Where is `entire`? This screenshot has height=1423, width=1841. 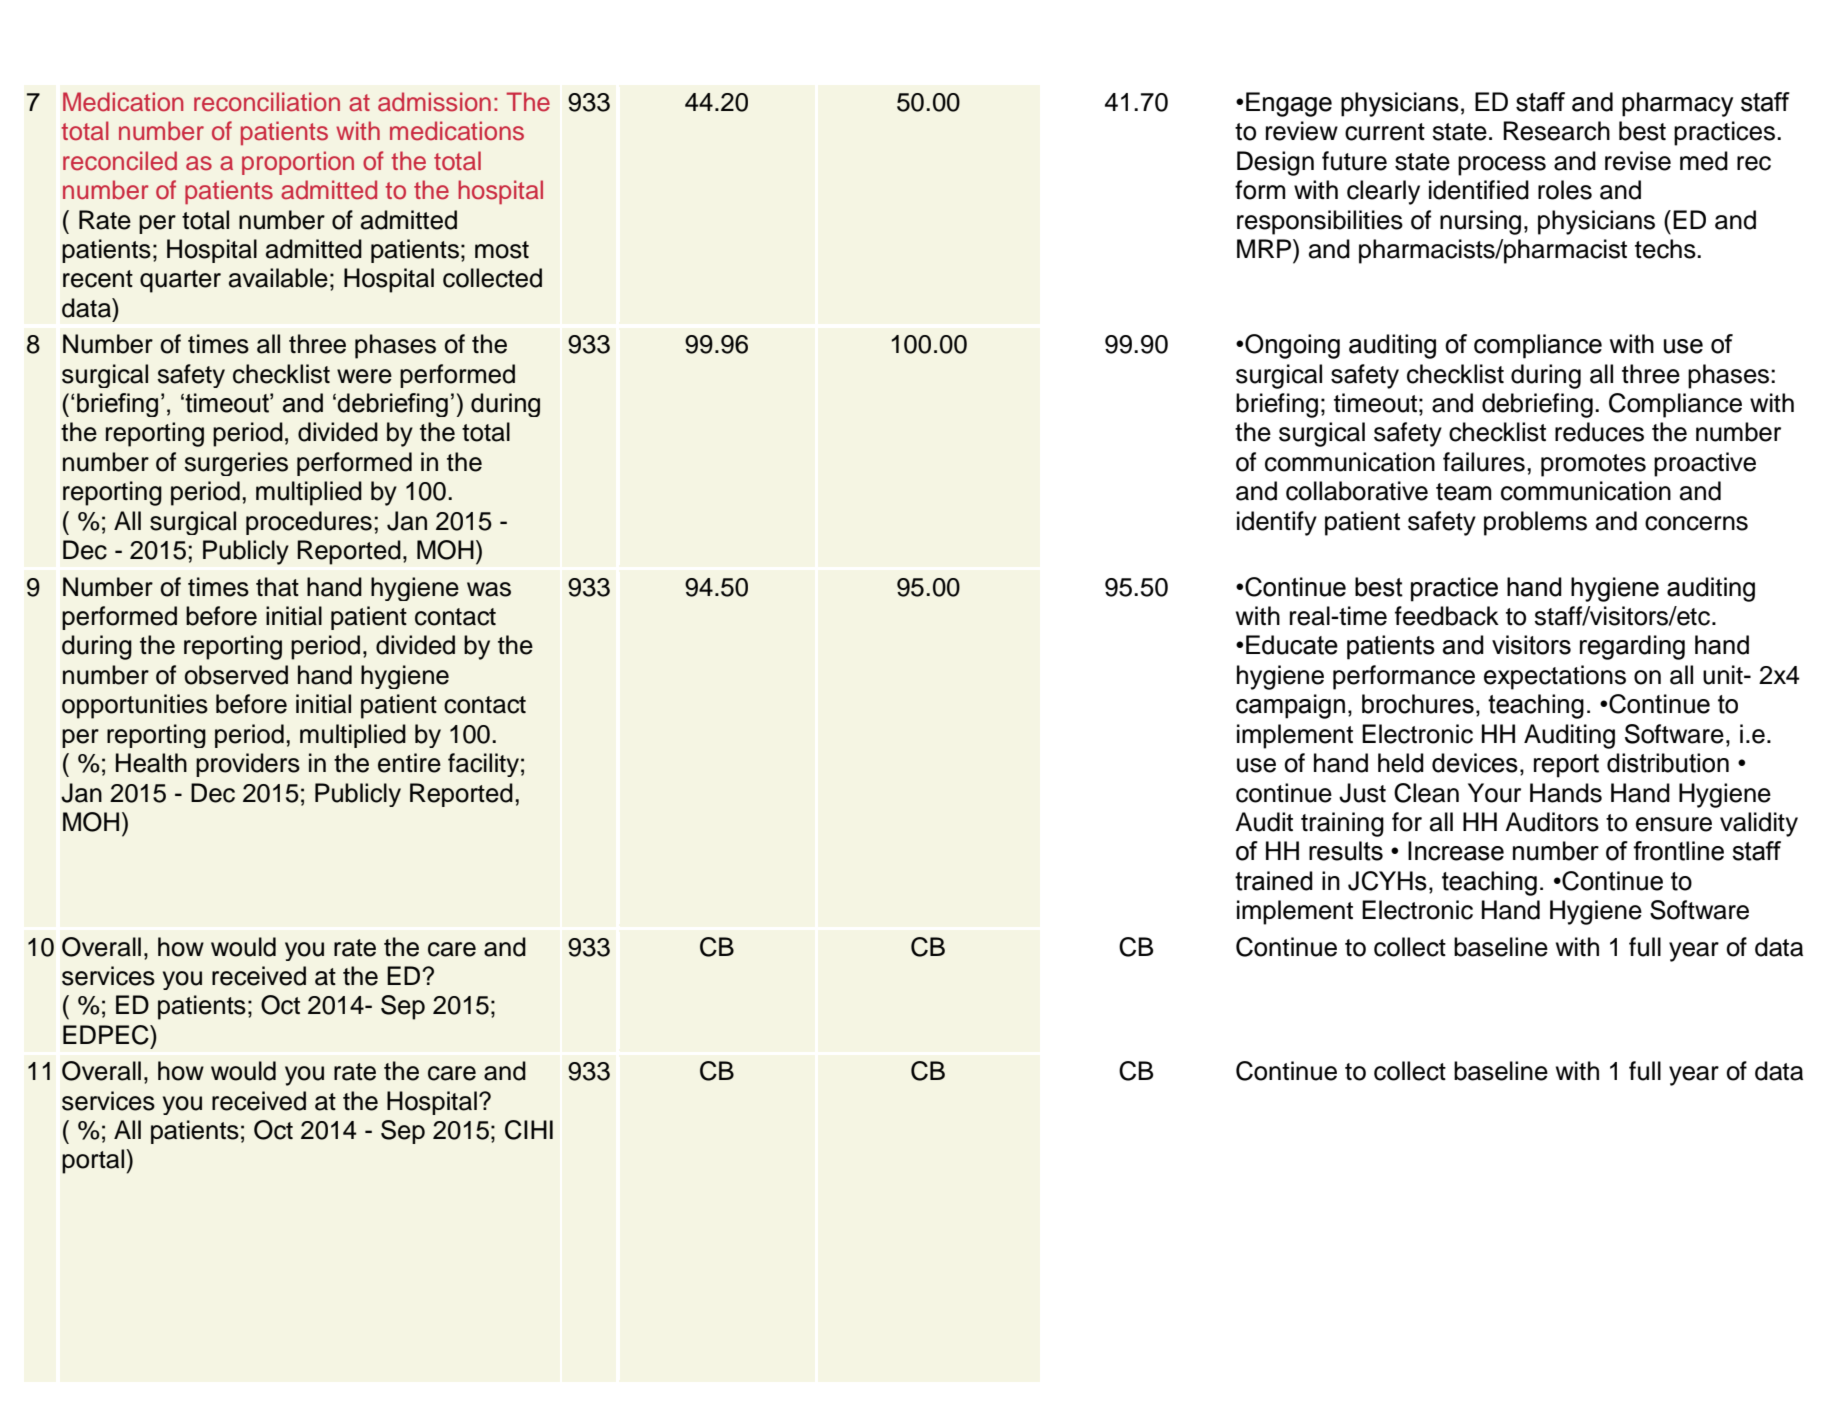 entire is located at coordinates (409, 763).
